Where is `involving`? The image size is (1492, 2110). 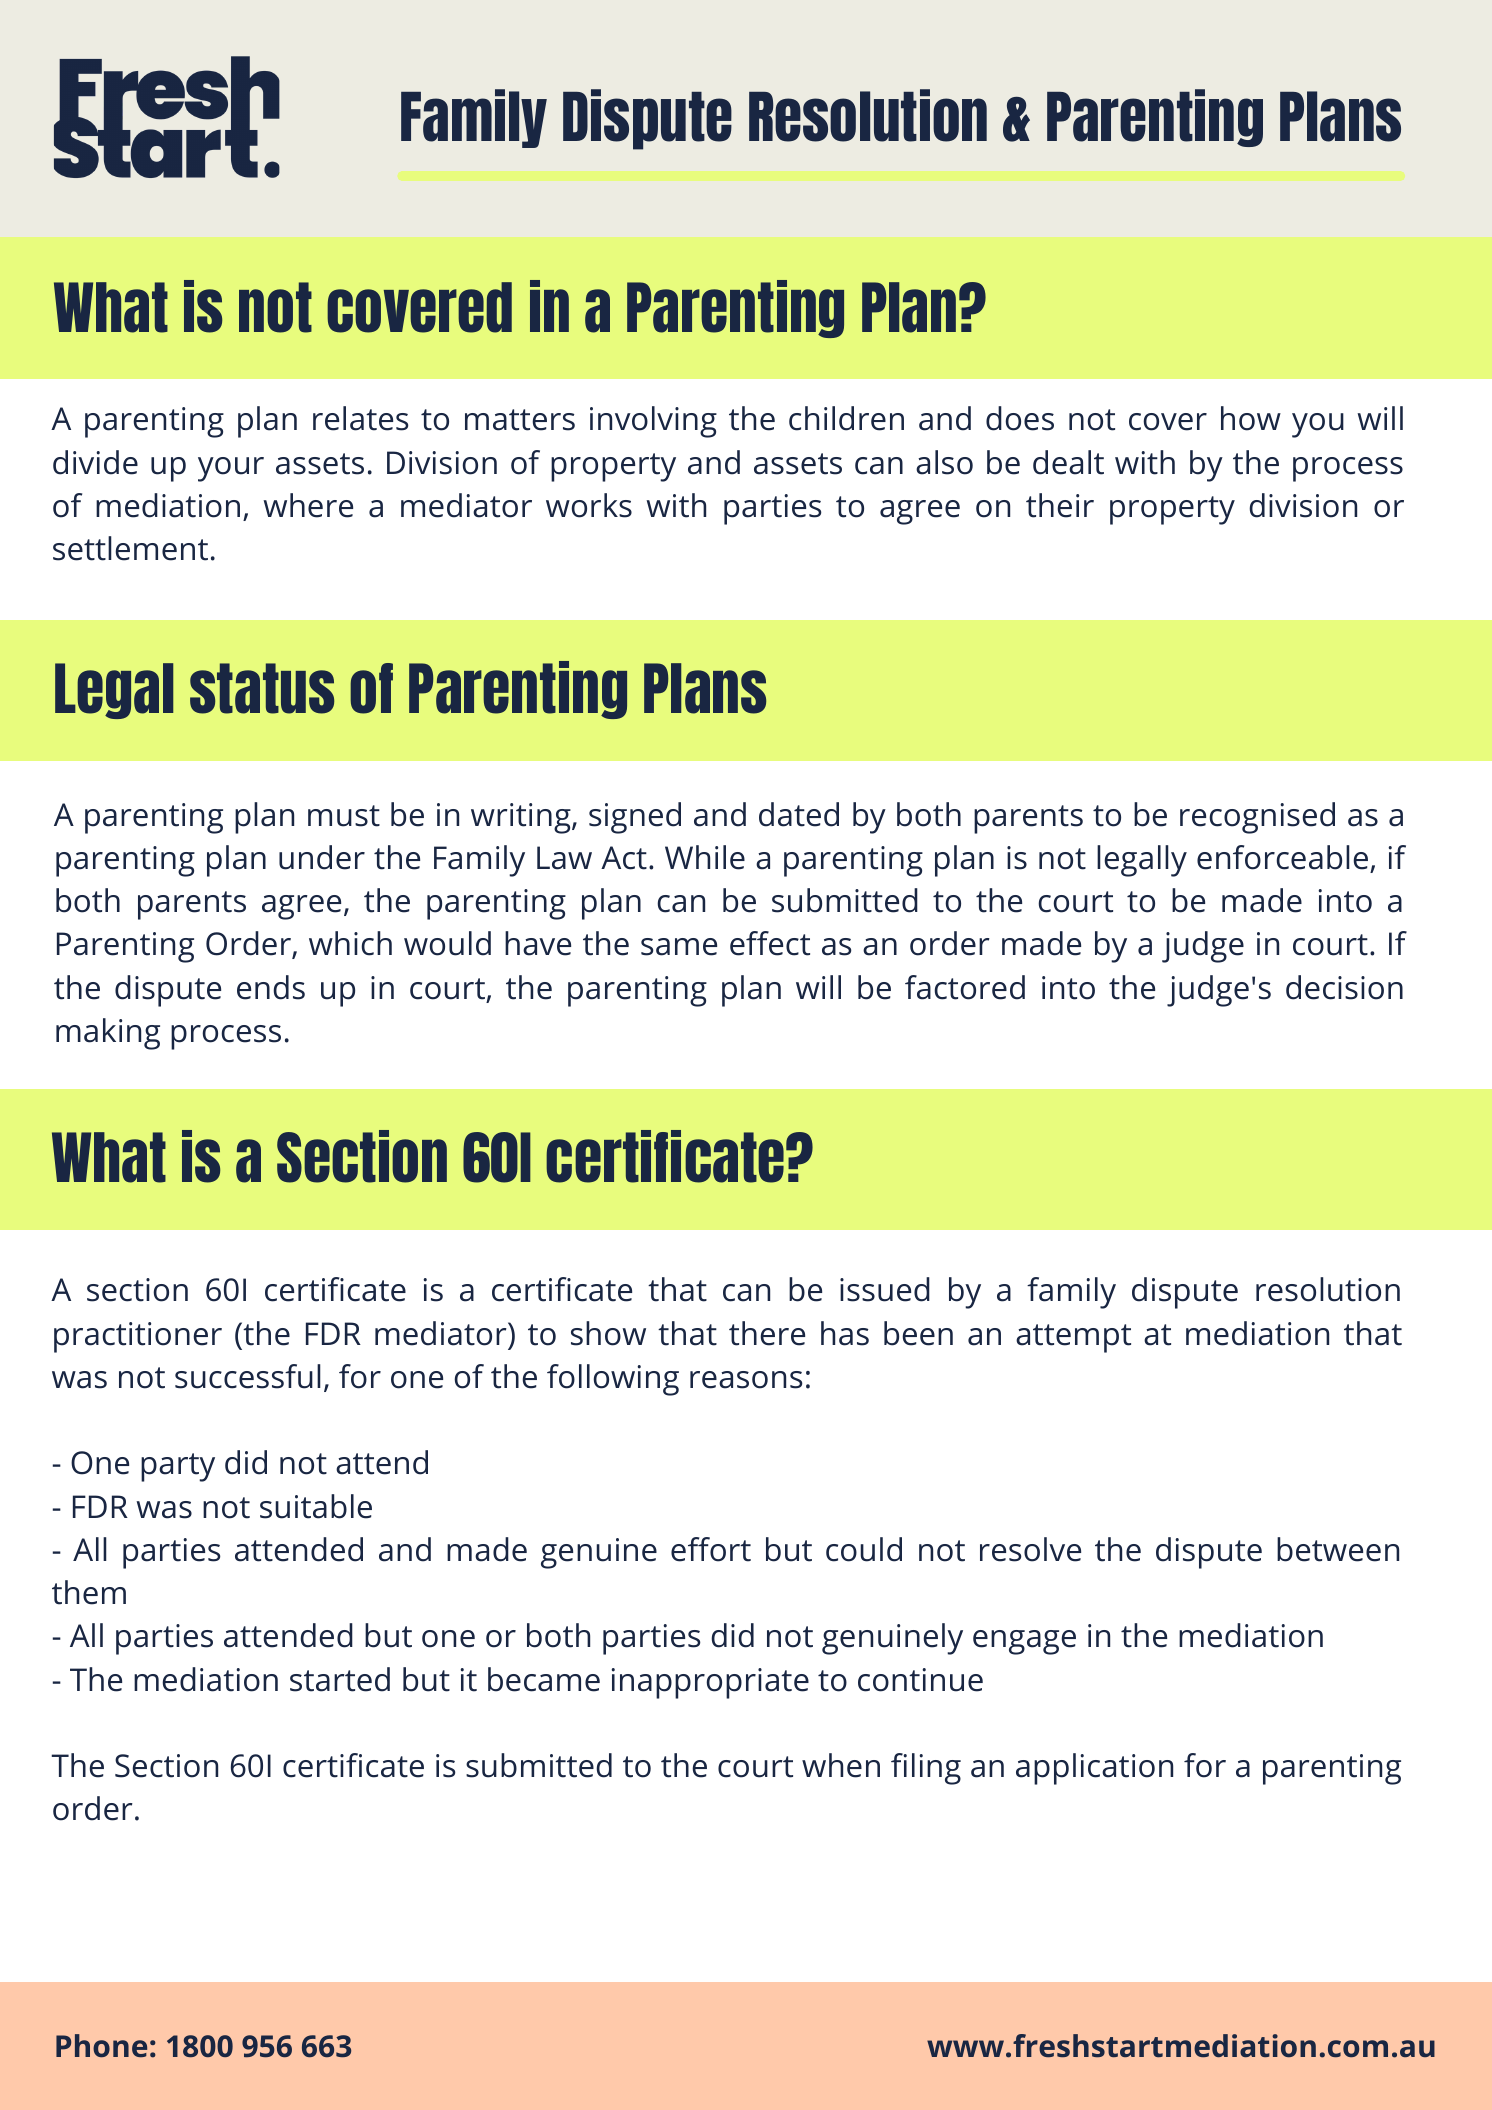
involving is located at coordinates (653, 422).
